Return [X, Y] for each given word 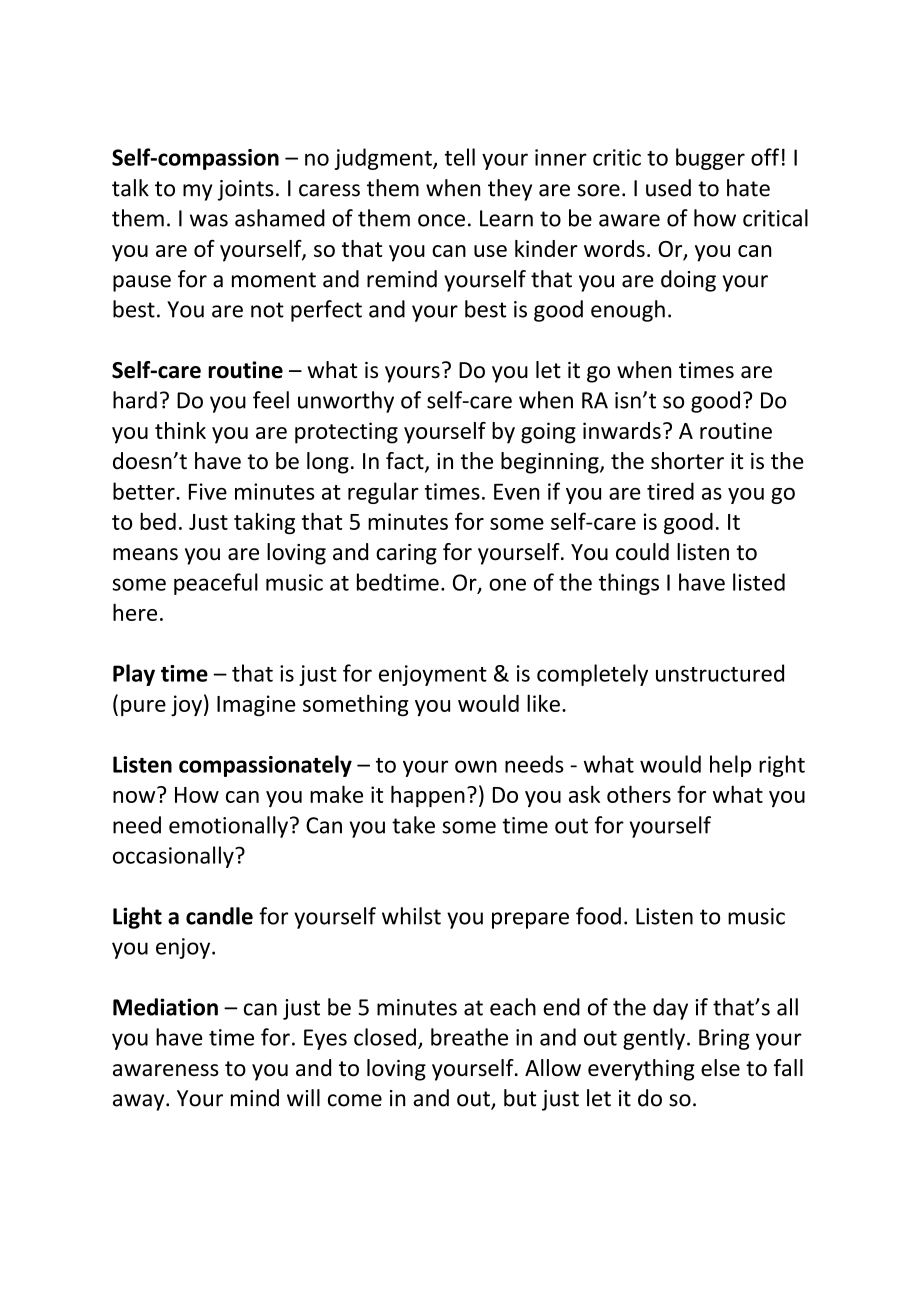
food [598, 916]
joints [246, 190]
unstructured [720, 673]
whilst [411, 916]
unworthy [346, 402]
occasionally [174, 857]
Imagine [256, 705]
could [642, 552]
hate [748, 188]
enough [628, 311]
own [476, 766]
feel [271, 400]
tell [460, 157]
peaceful [216, 584]
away [140, 1102]
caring [406, 554]
